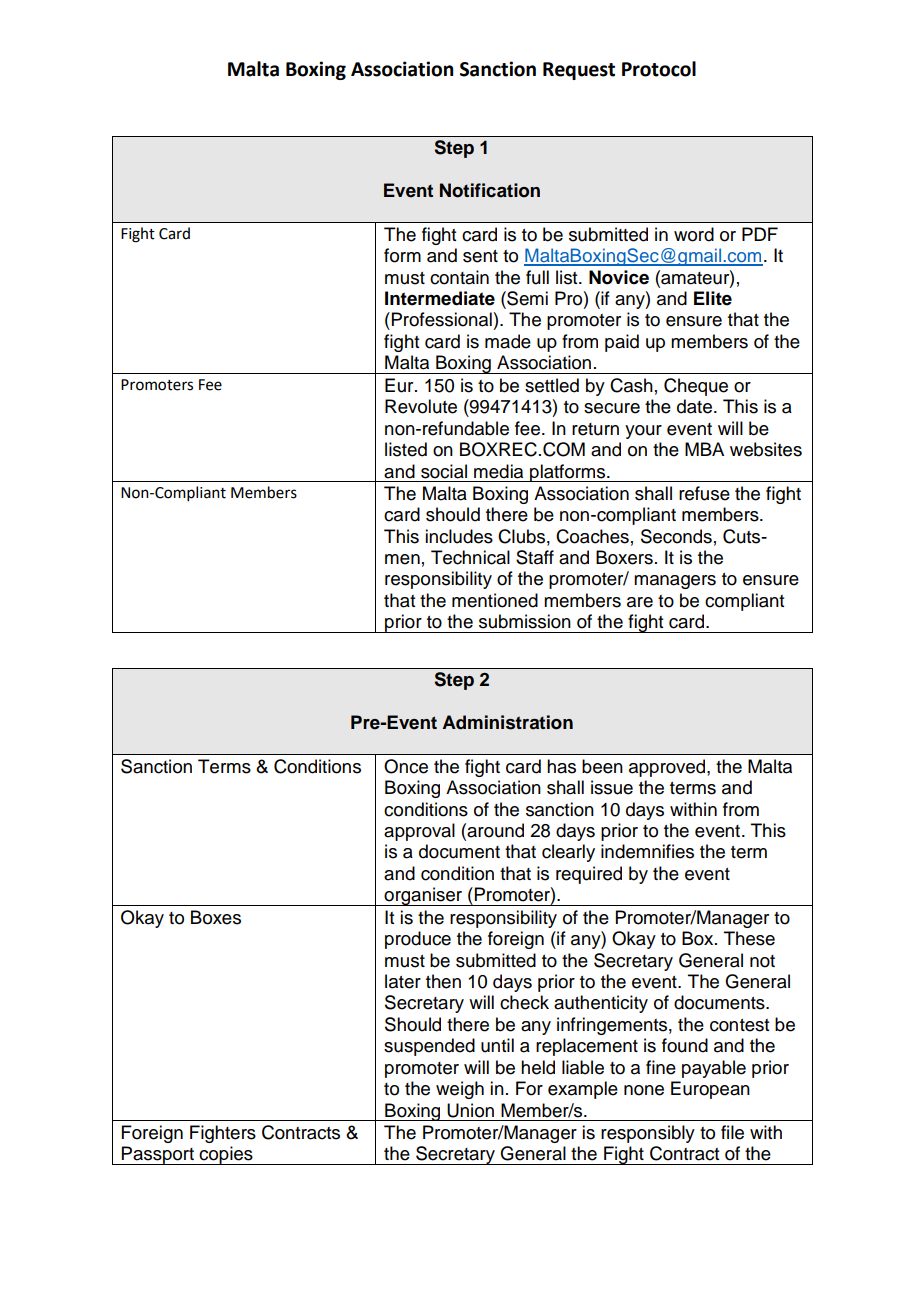  What do you see at coordinates (659, 69) in the page?
I see `Protocol` at bounding box center [659, 69].
